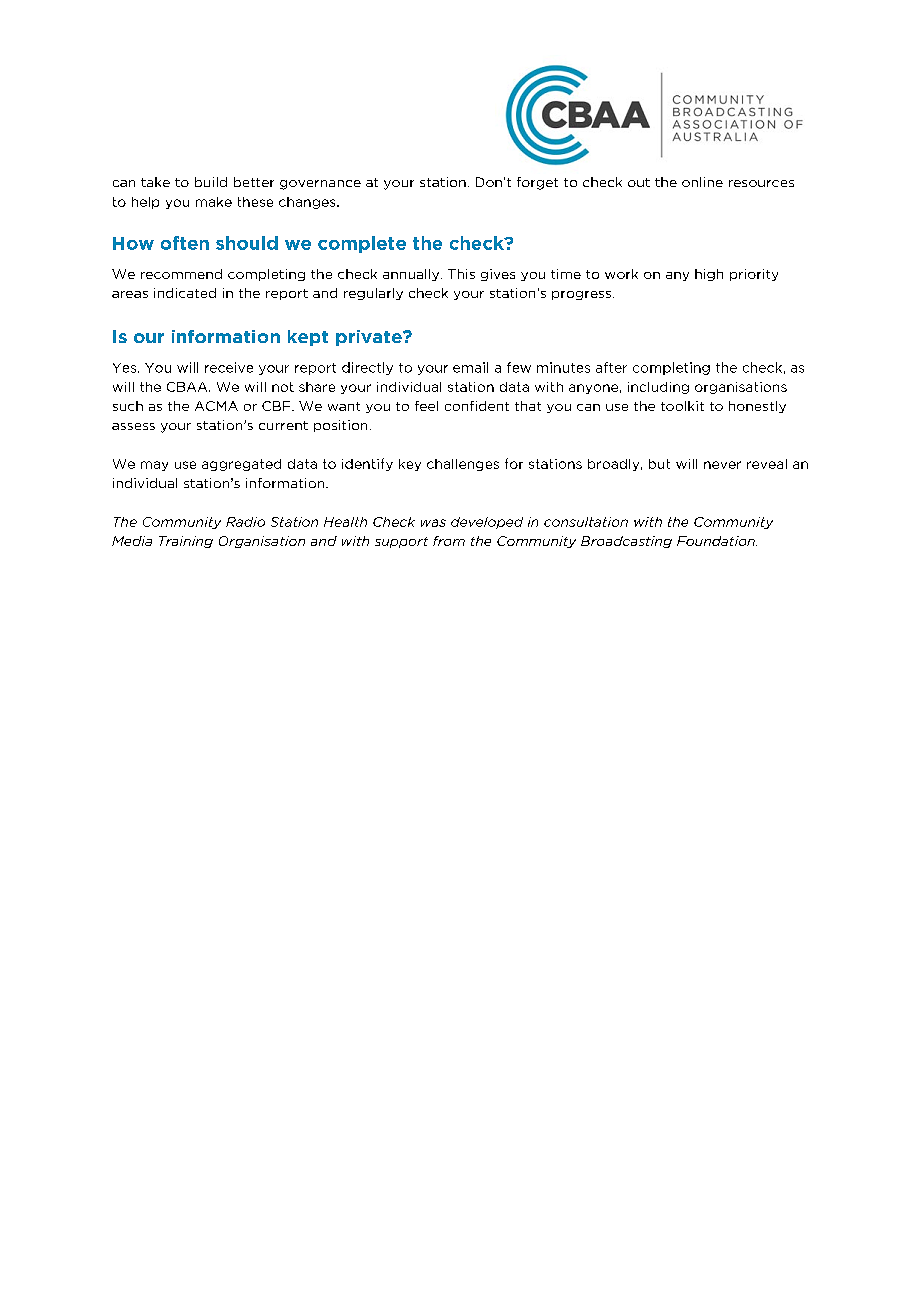  What do you see at coordinates (470, 367) in the screenshot?
I see `email` at bounding box center [470, 367].
